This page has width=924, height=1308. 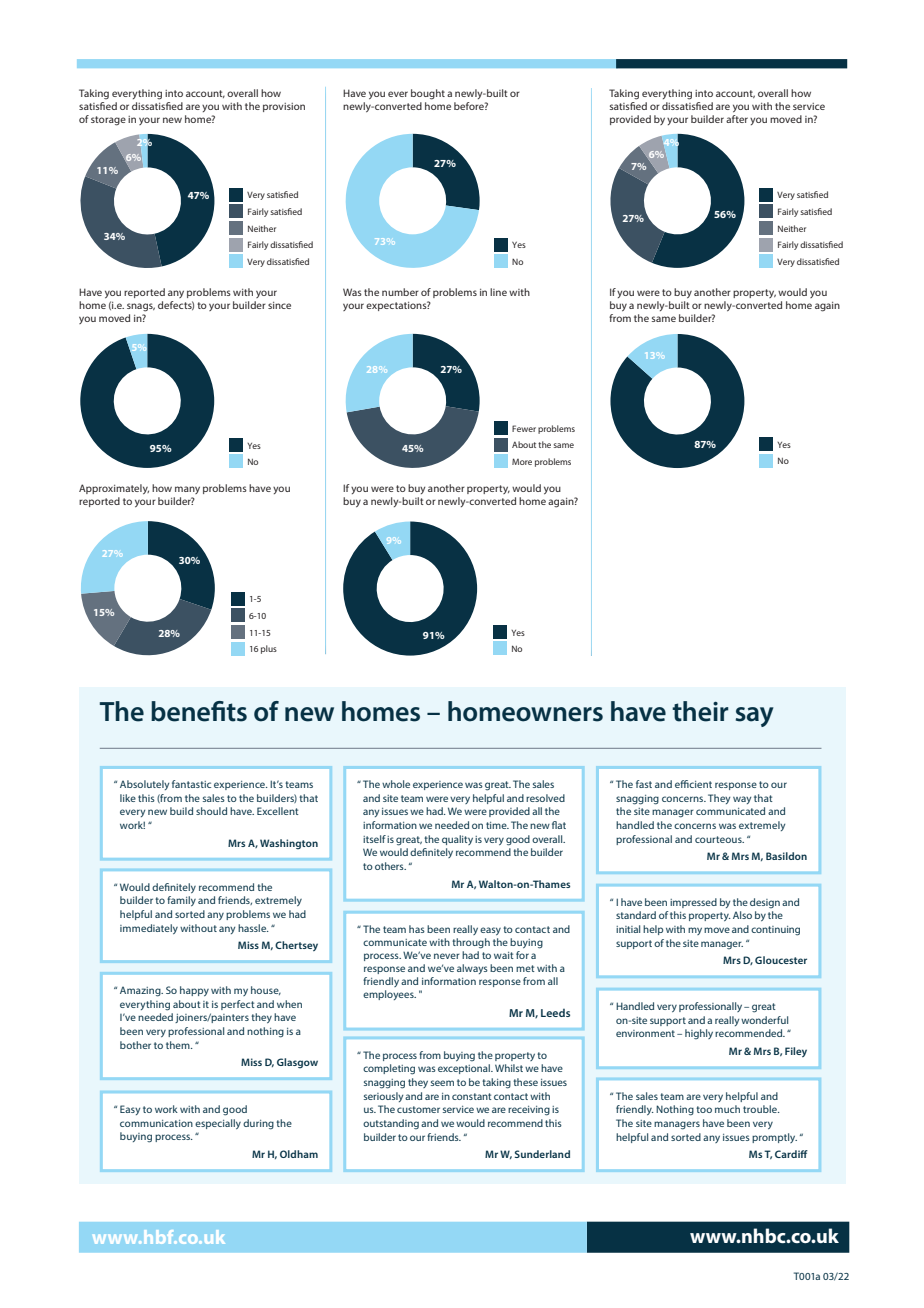 What do you see at coordinates (737, 119) in the page?
I see `after` at bounding box center [737, 119].
